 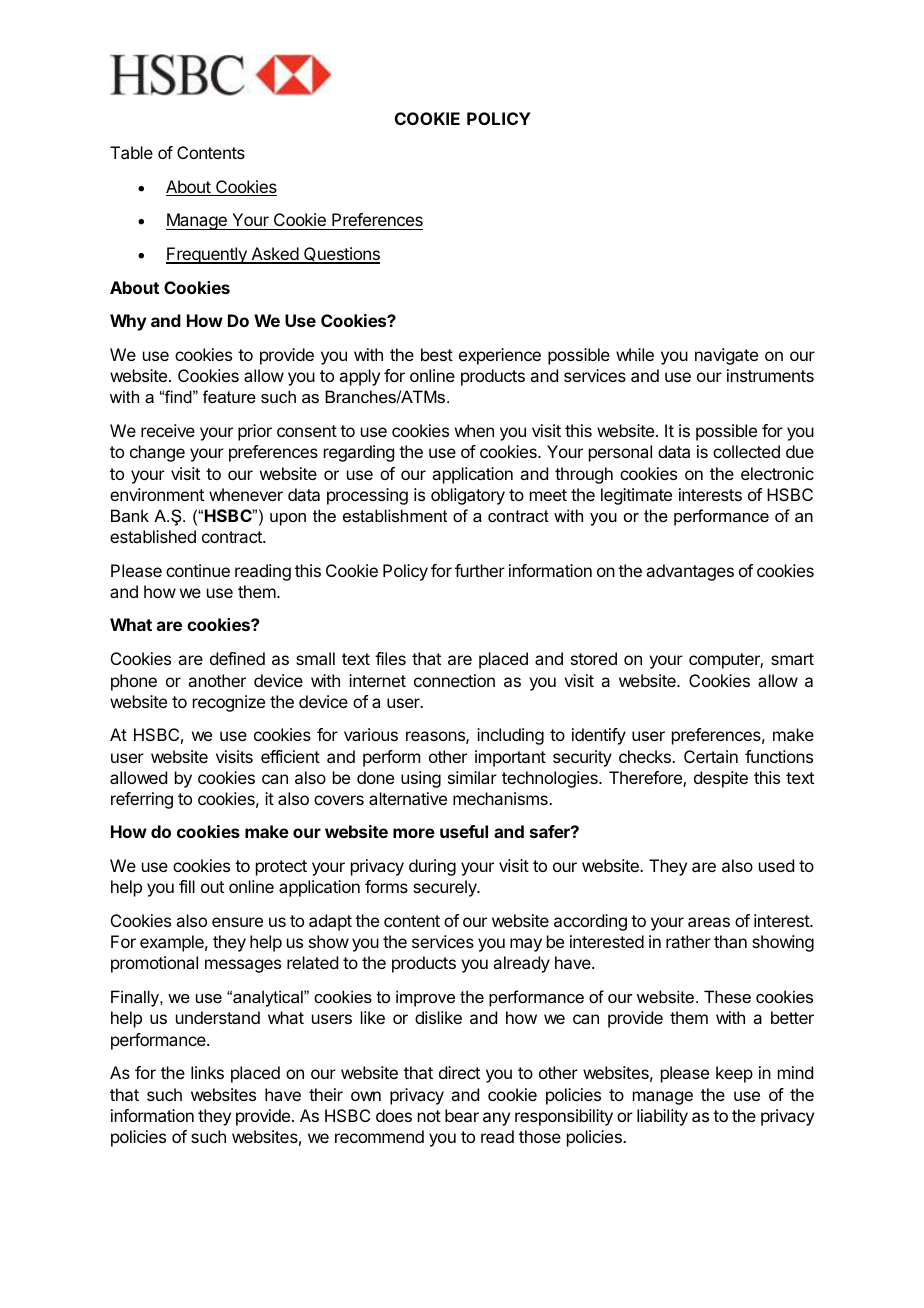 I want to click on navigate, so click(x=726, y=356).
